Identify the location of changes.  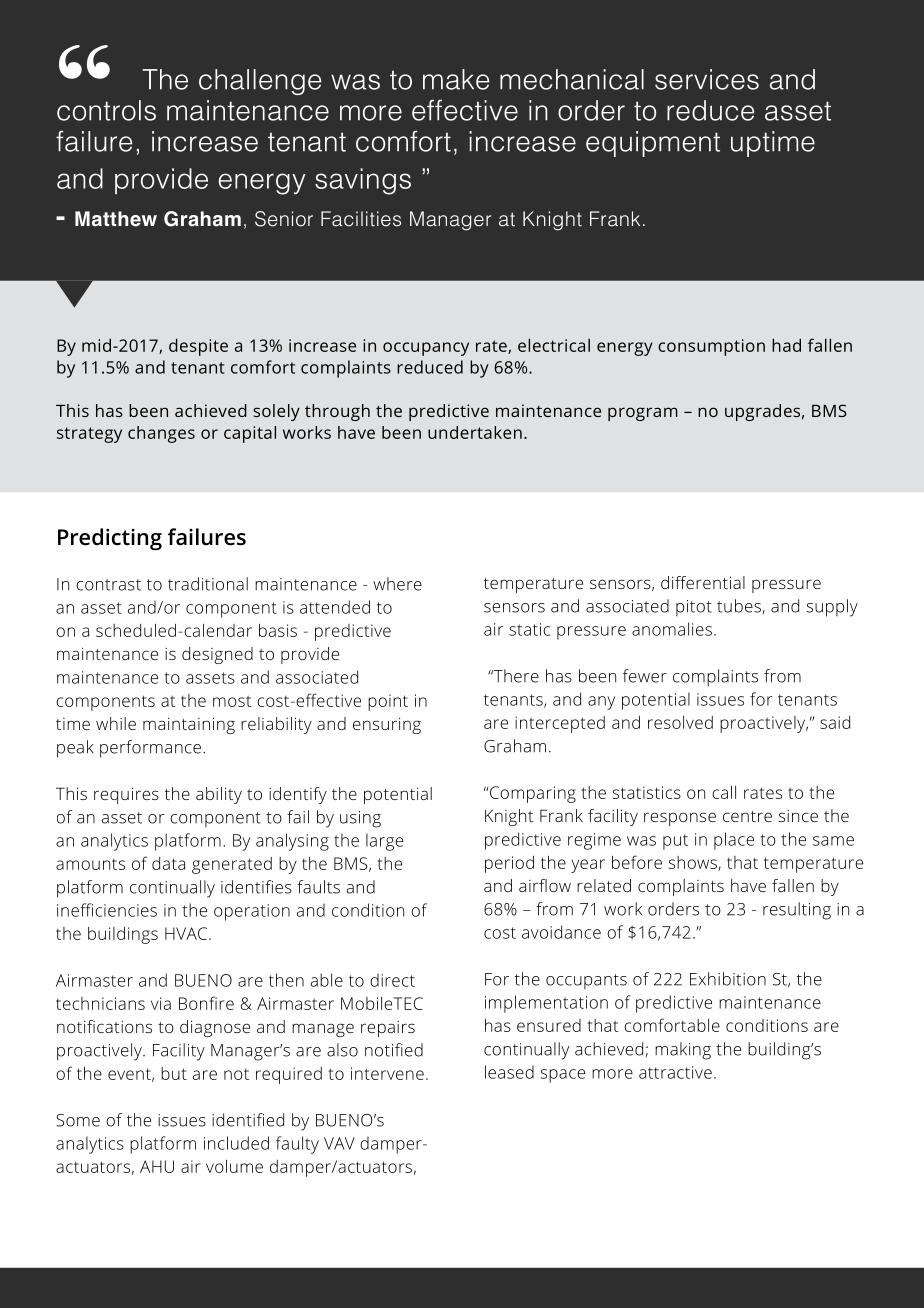
(161, 434).
